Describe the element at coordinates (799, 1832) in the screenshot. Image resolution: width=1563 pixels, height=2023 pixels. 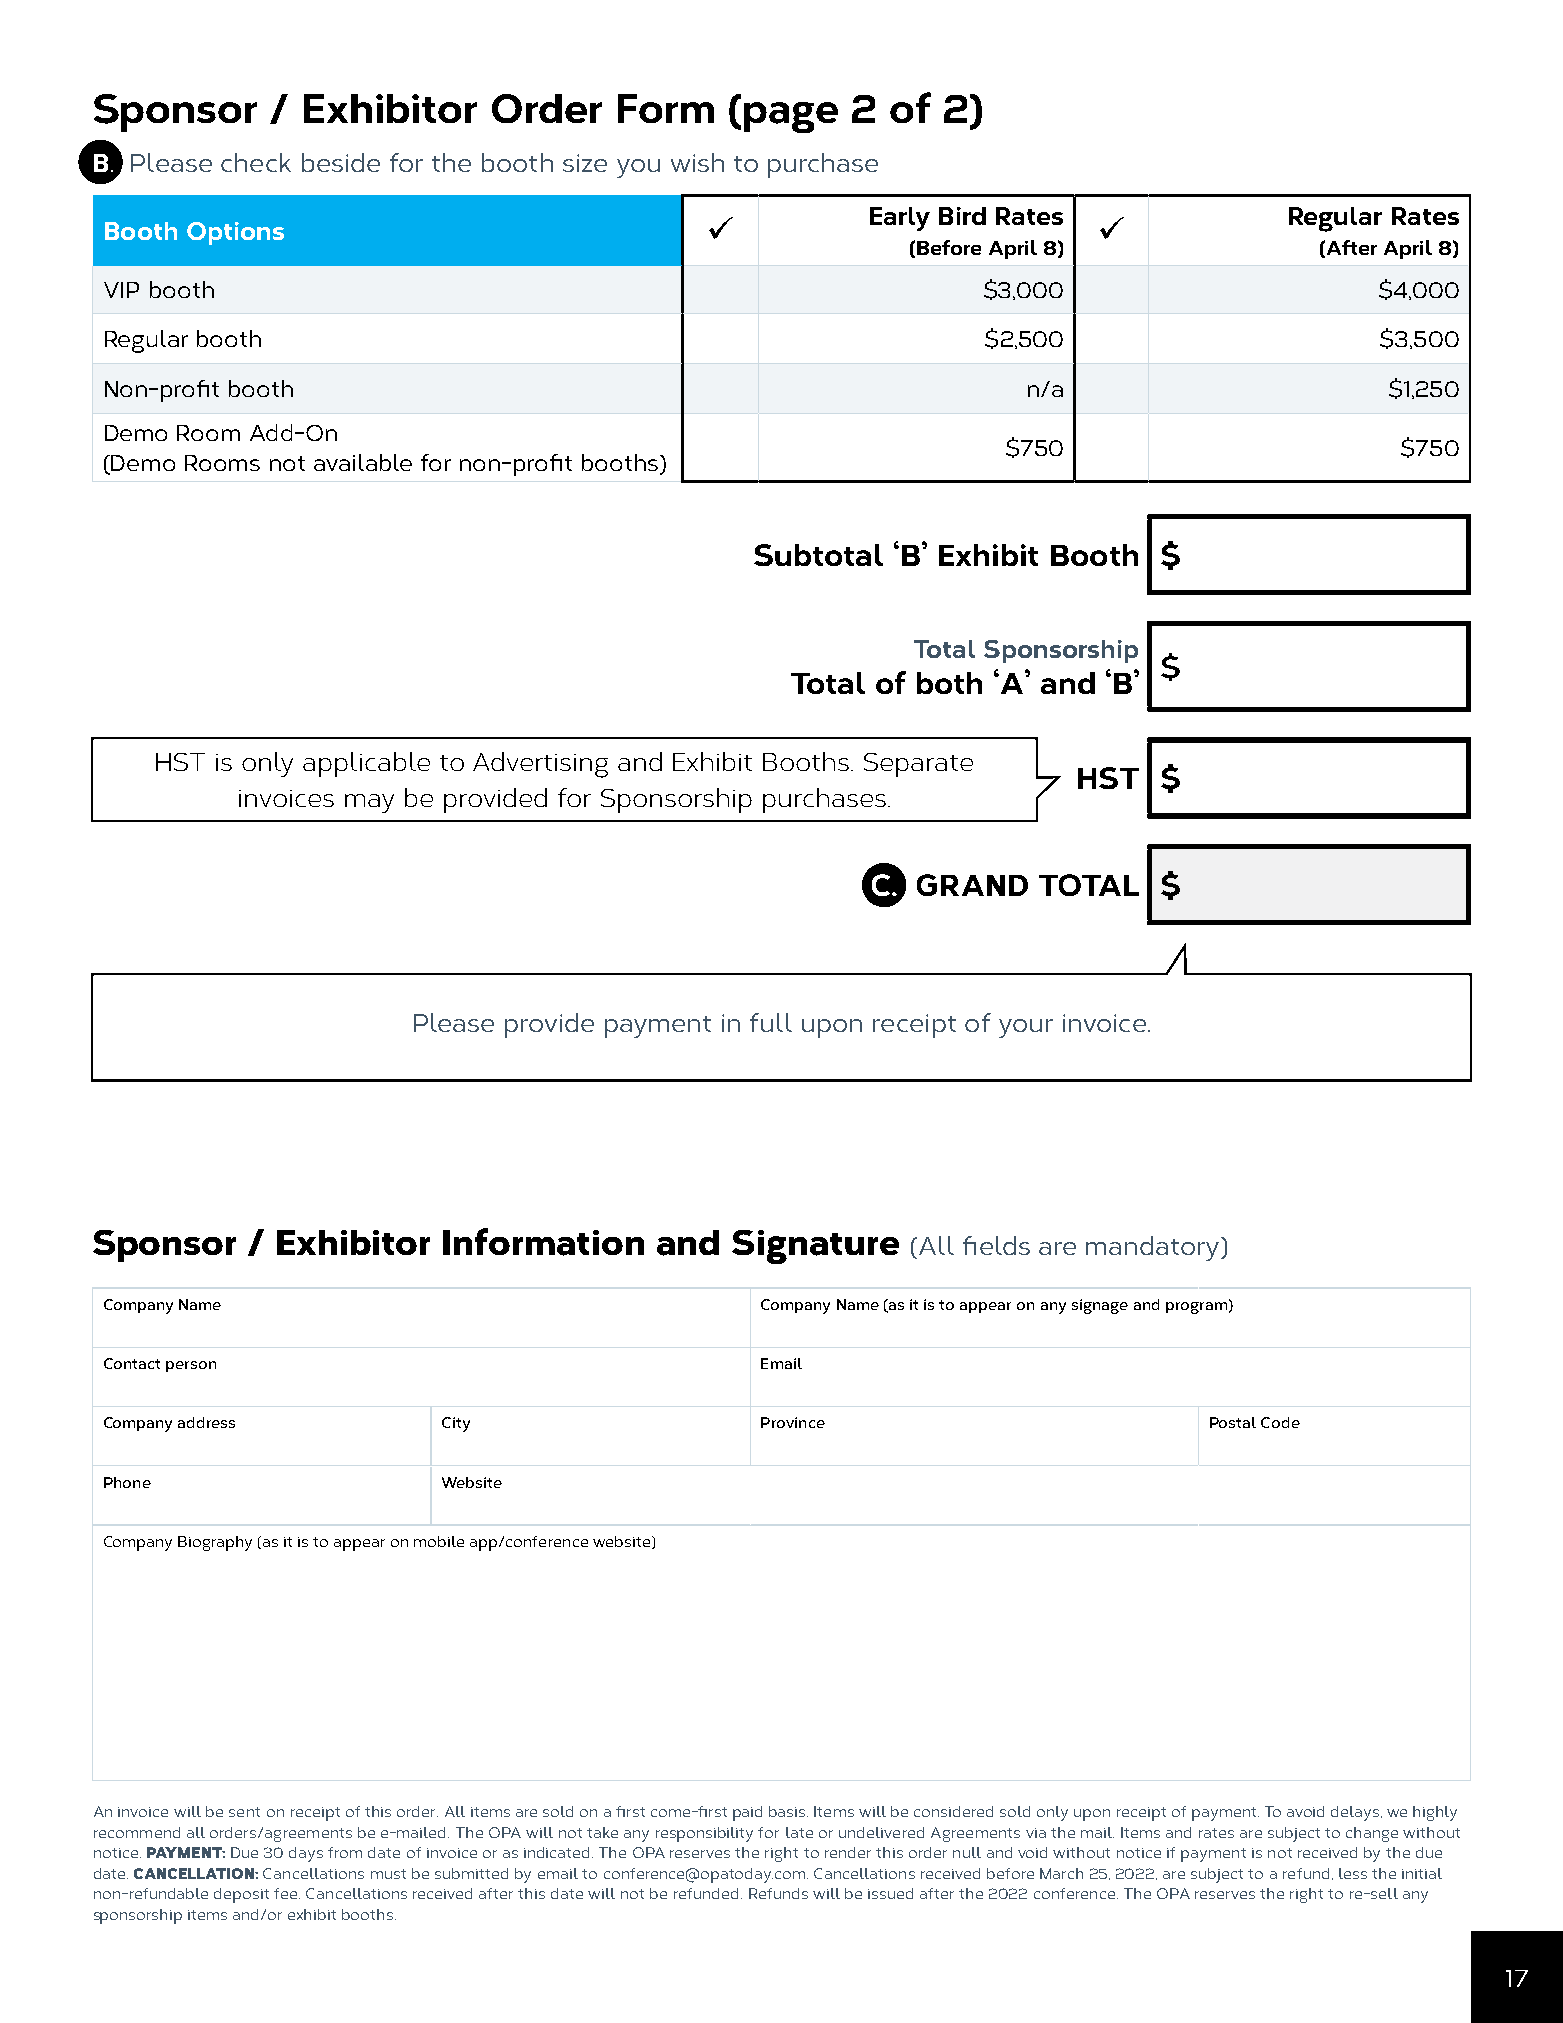
I see `late` at that location.
